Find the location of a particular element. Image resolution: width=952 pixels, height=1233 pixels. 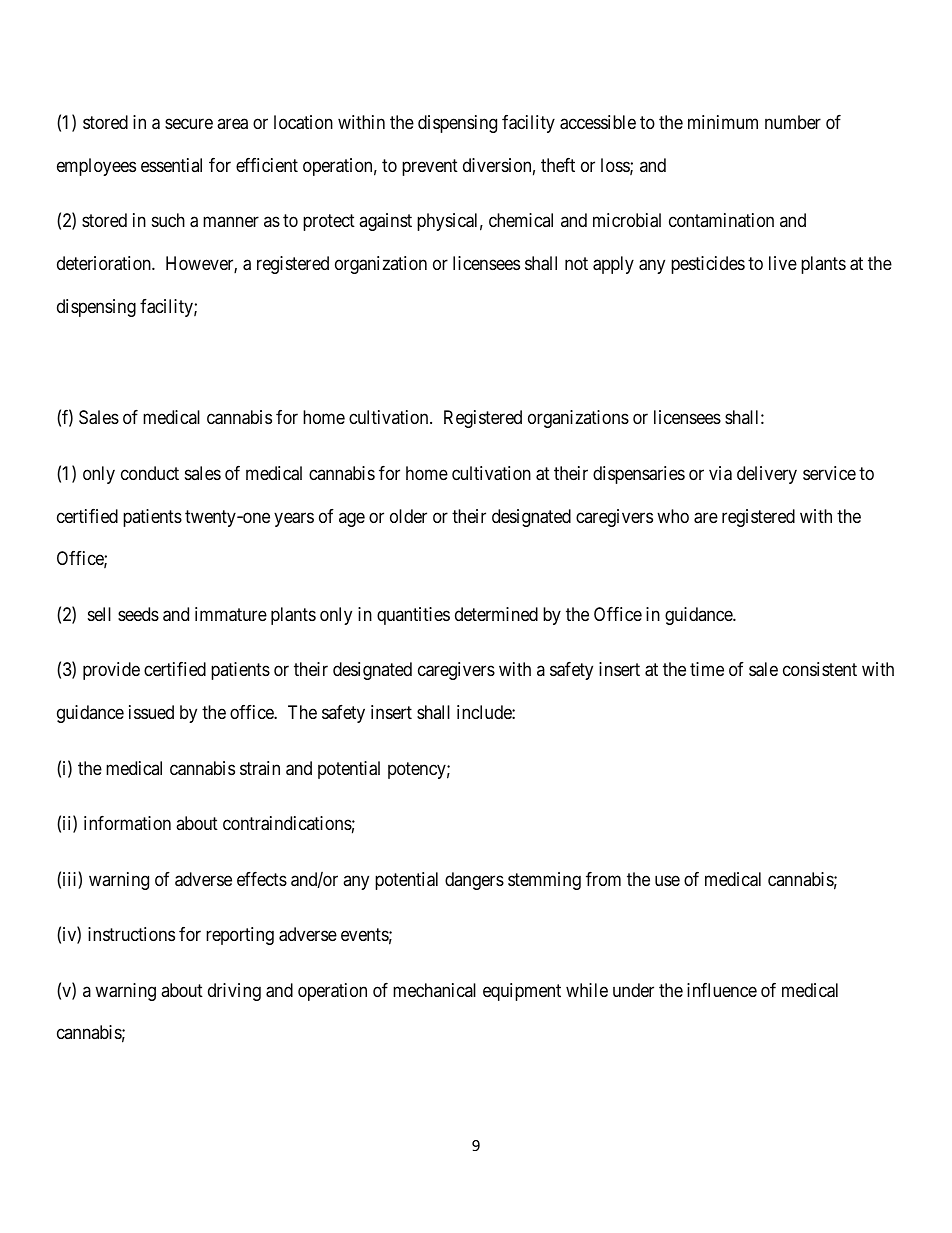

strain is located at coordinates (260, 768).
